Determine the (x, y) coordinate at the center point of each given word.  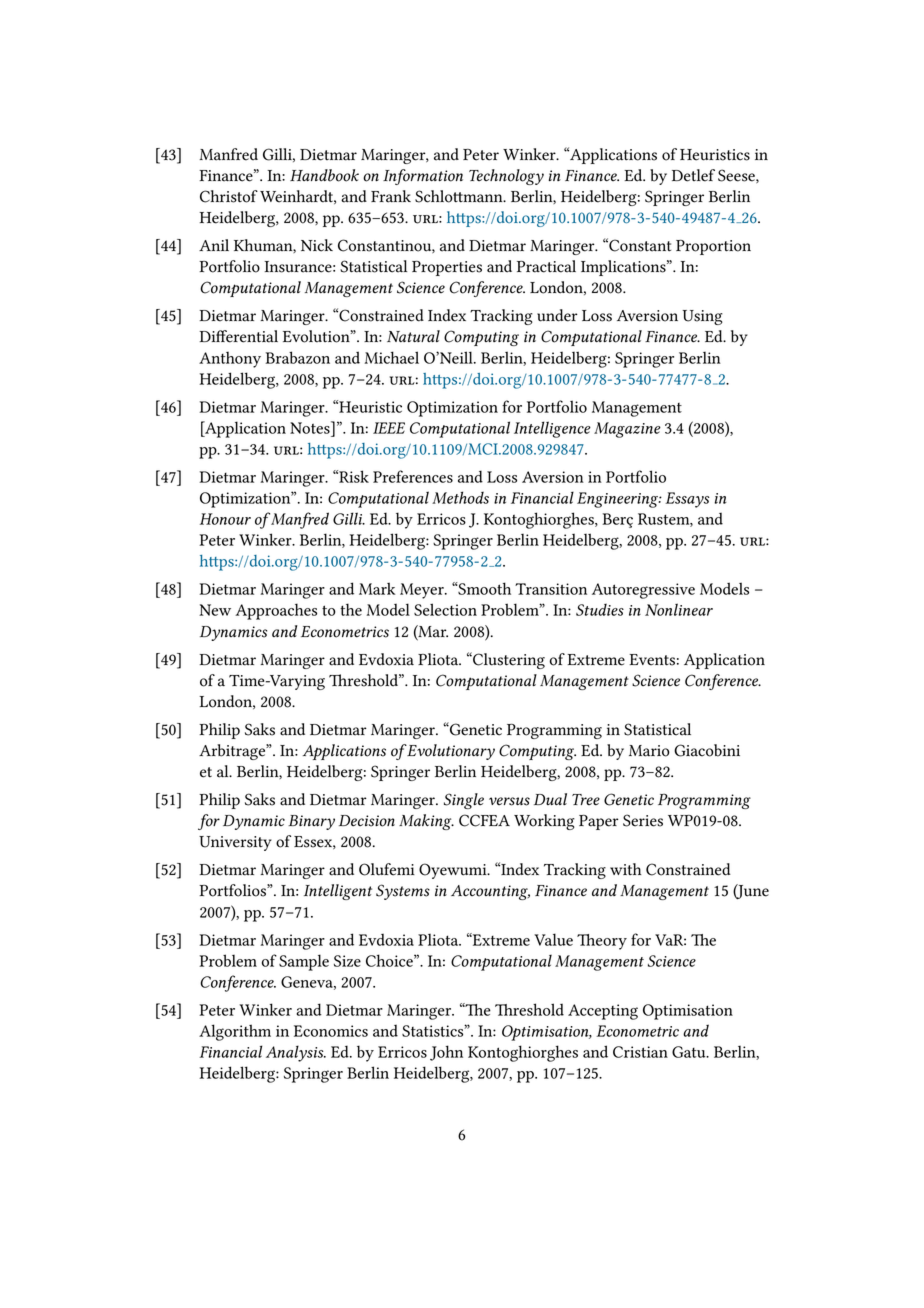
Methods (460, 497)
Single (464, 801)
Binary (311, 822)
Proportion (713, 247)
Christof (229, 196)
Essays (687, 500)
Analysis (296, 1053)
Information (423, 177)
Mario (649, 751)
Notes (311, 427)
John (446, 1053)
